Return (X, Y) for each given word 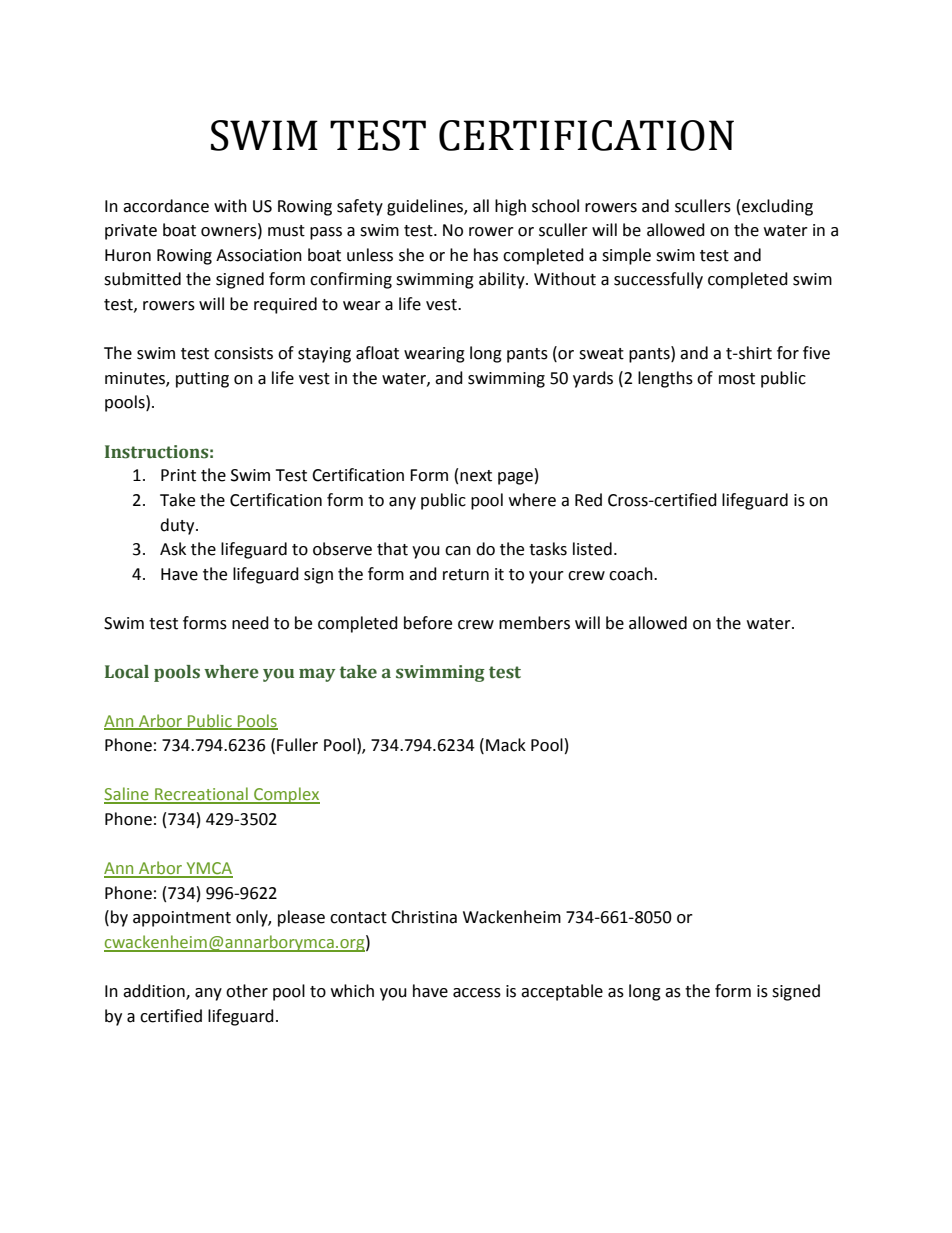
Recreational (201, 795)
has (486, 255)
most (737, 379)
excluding (777, 207)
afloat (377, 353)
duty (178, 526)
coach (632, 574)
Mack (506, 745)
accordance (166, 206)
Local (127, 672)
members (534, 623)
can (458, 551)
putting (202, 380)
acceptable (562, 992)
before (428, 623)
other (247, 991)
